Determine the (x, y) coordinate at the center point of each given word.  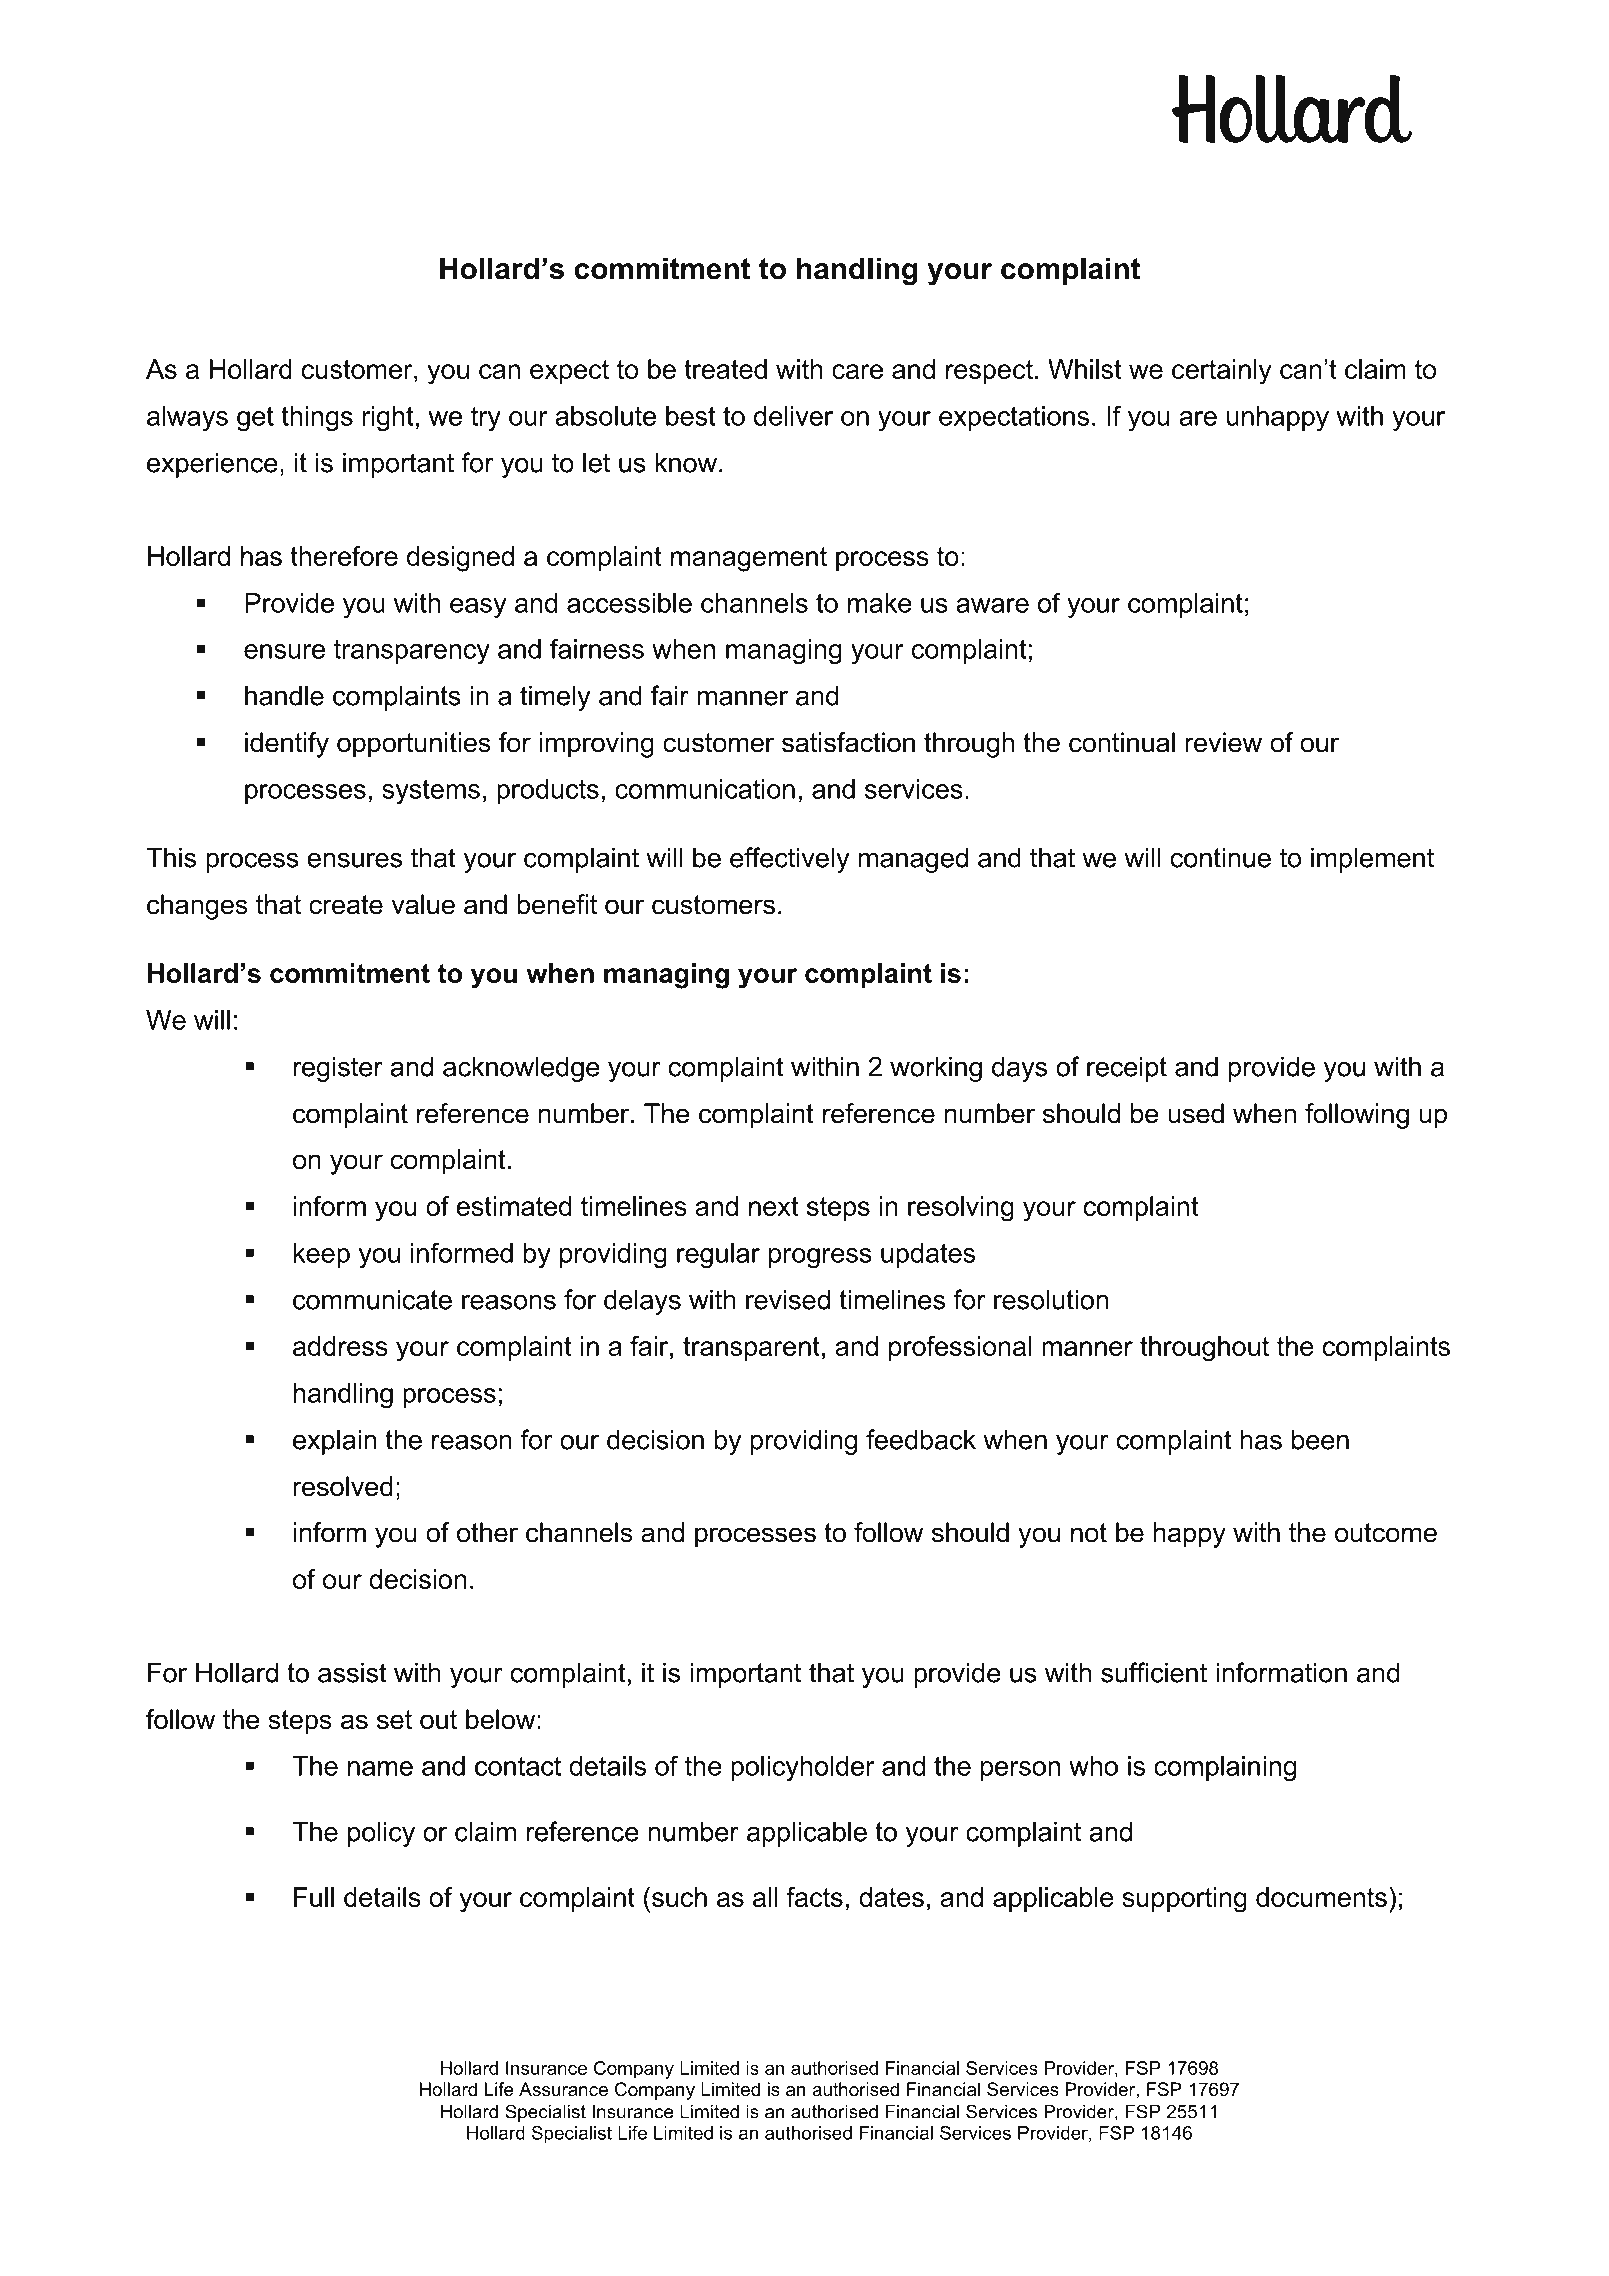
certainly (1222, 372)
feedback (921, 1439)
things (317, 419)
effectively (790, 860)
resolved (343, 1486)
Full (314, 1897)
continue (1221, 857)
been (1320, 1439)
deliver (793, 416)
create (346, 905)
